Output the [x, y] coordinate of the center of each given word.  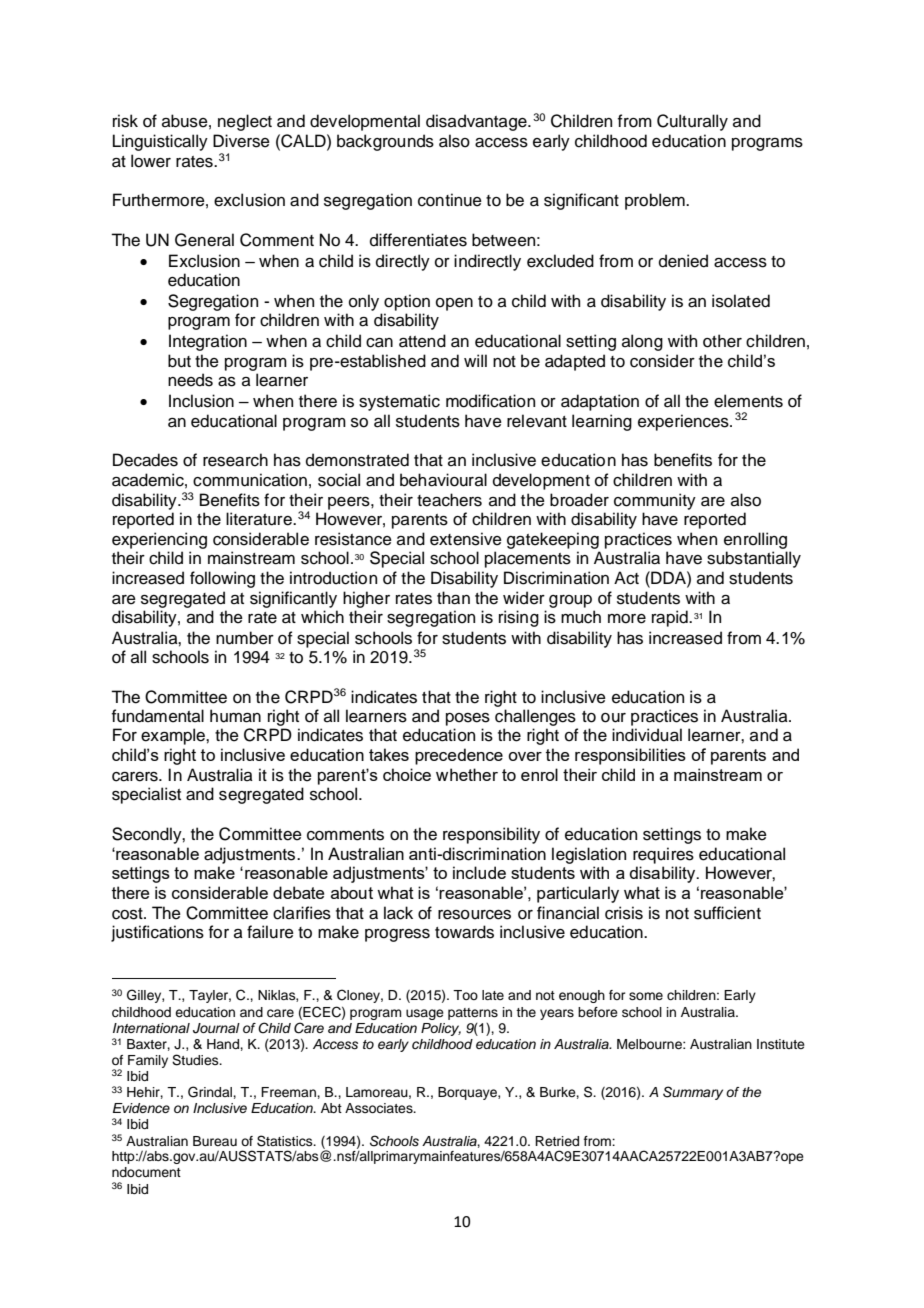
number [245, 638]
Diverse [241, 141]
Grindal [211, 1092]
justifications [157, 933]
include [479, 872]
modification [490, 401]
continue [450, 200]
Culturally [692, 122]
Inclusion [201, 401]
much [581, 617]
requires [663, 855]
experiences [684, 422]
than [453, 598]
